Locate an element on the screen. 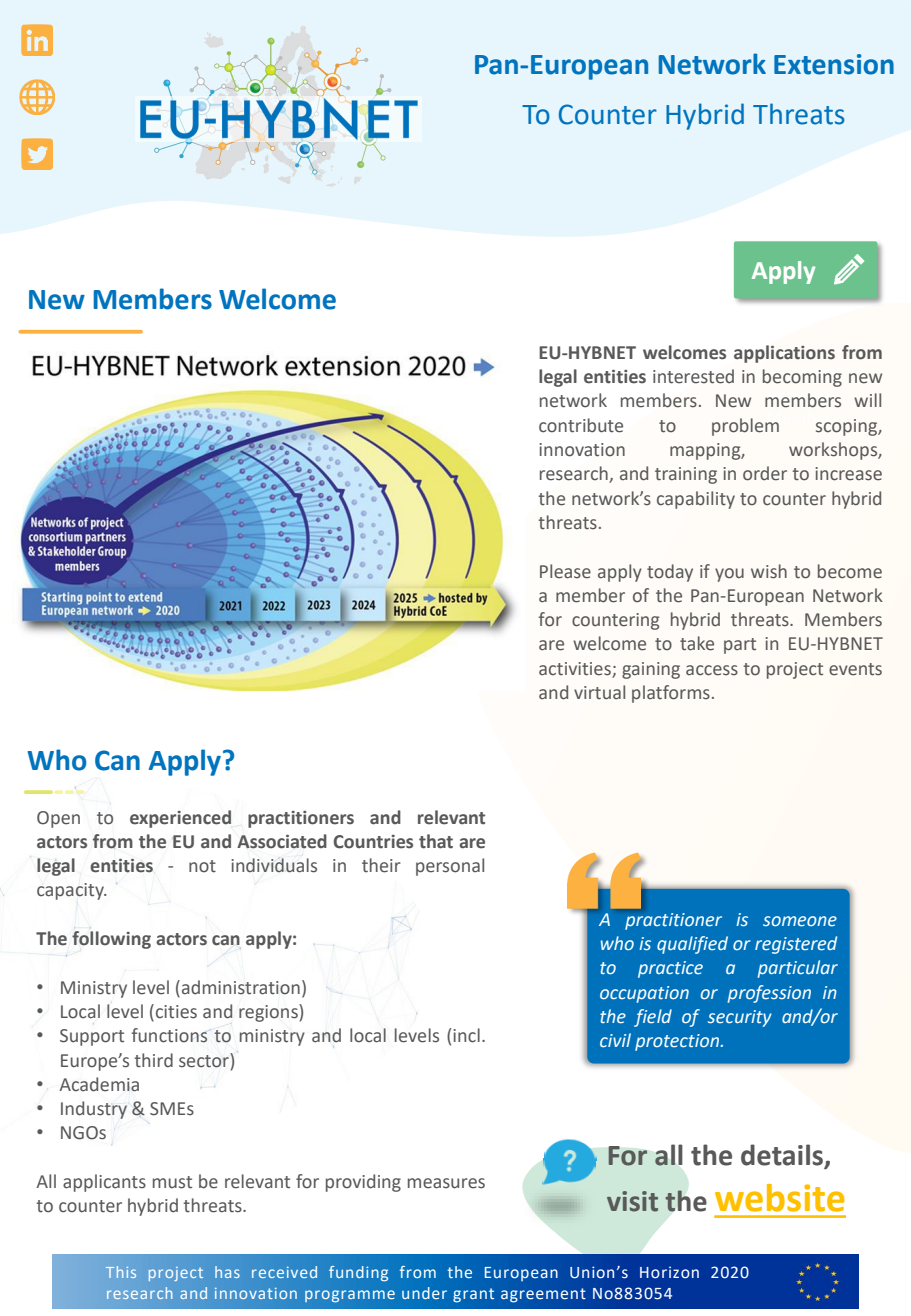 The image size is (911, 1316). profession is located at coordinates (769, 994).
